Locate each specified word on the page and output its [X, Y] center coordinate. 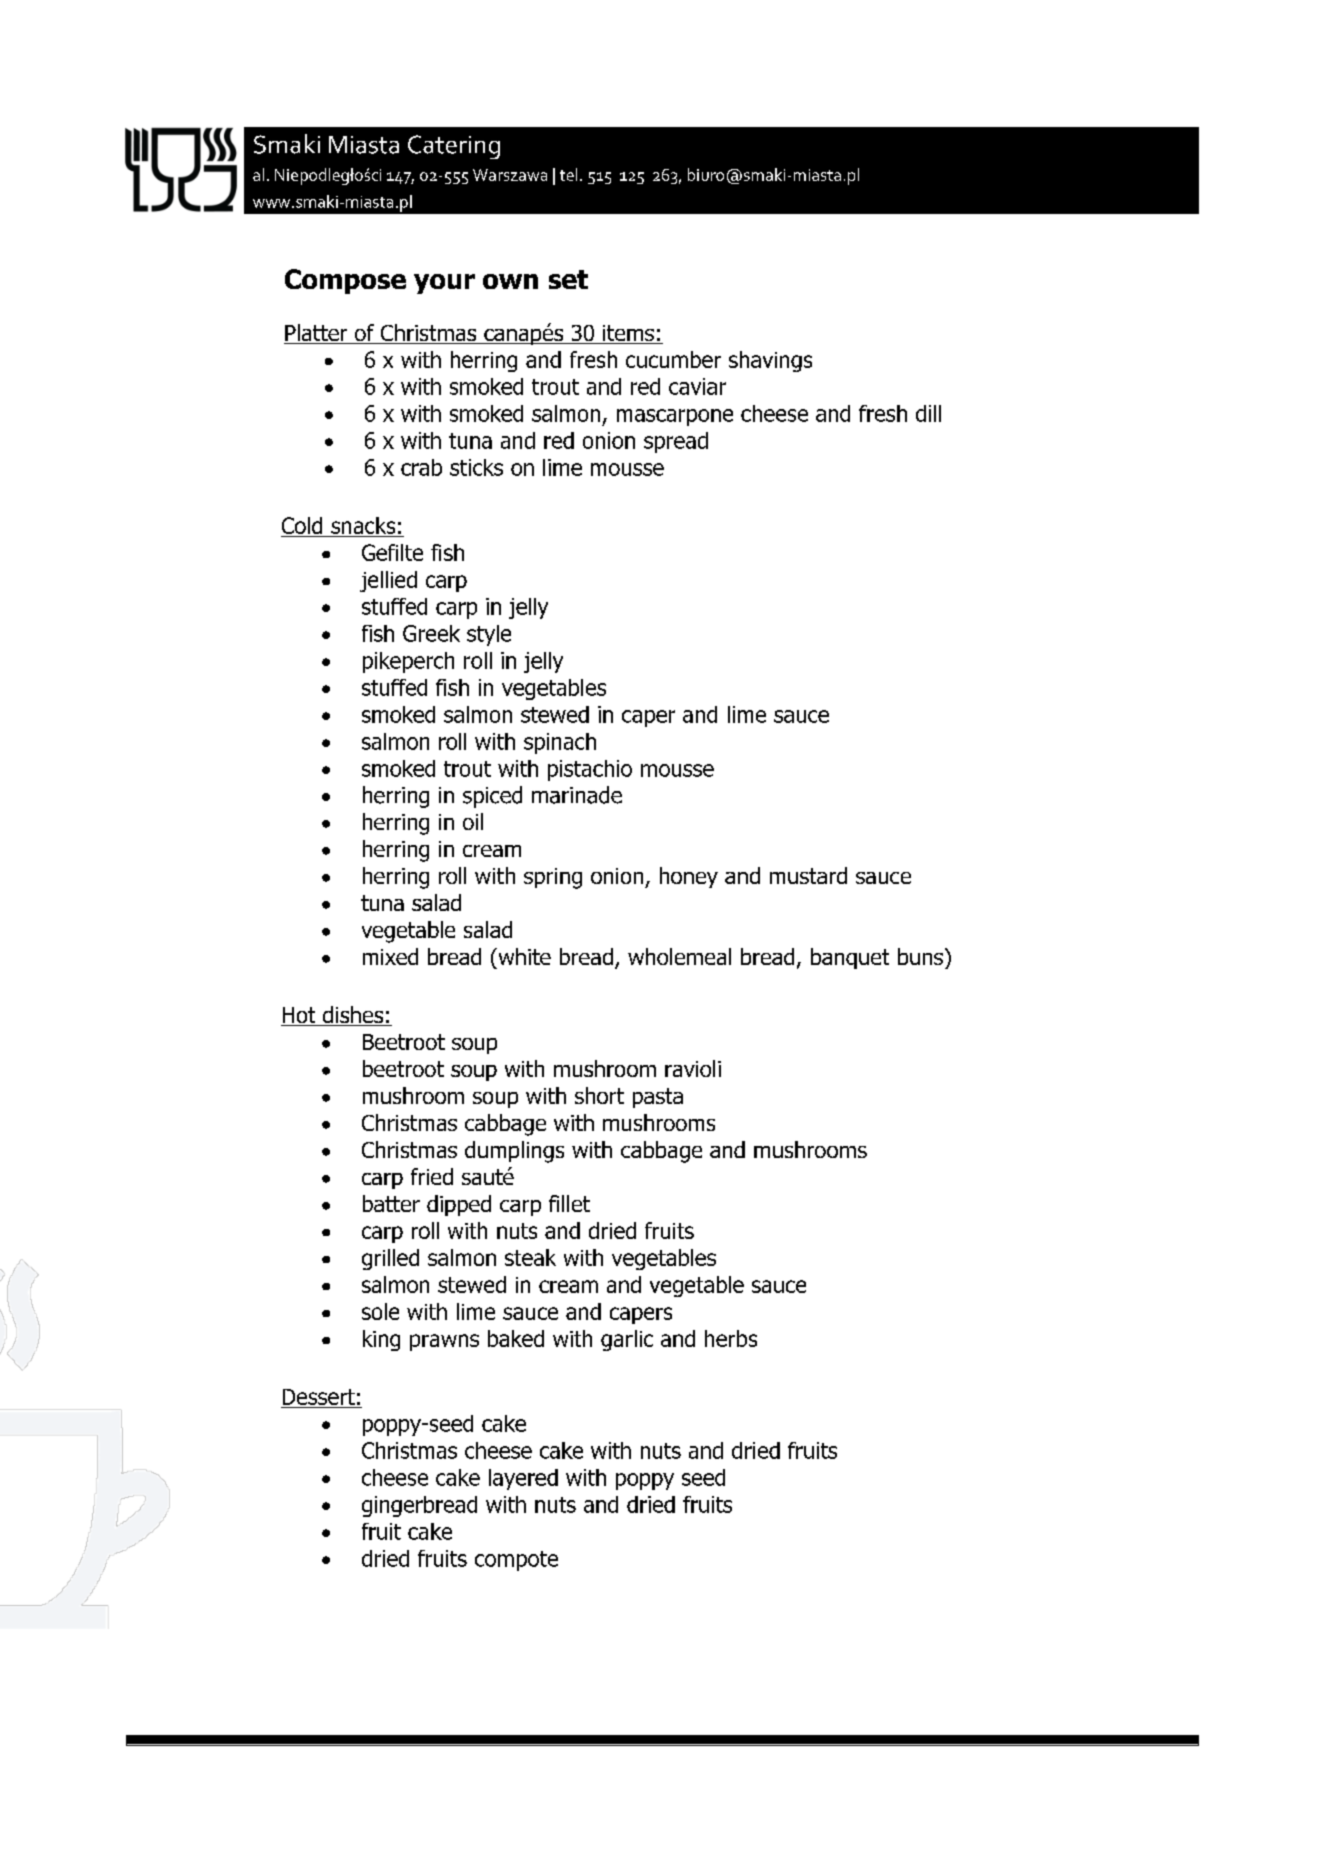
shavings [770, 361]
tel [568, 174]
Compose [345, 281]
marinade [577, 795]
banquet [850, 958]
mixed [390, 956]
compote [516, 1561]
